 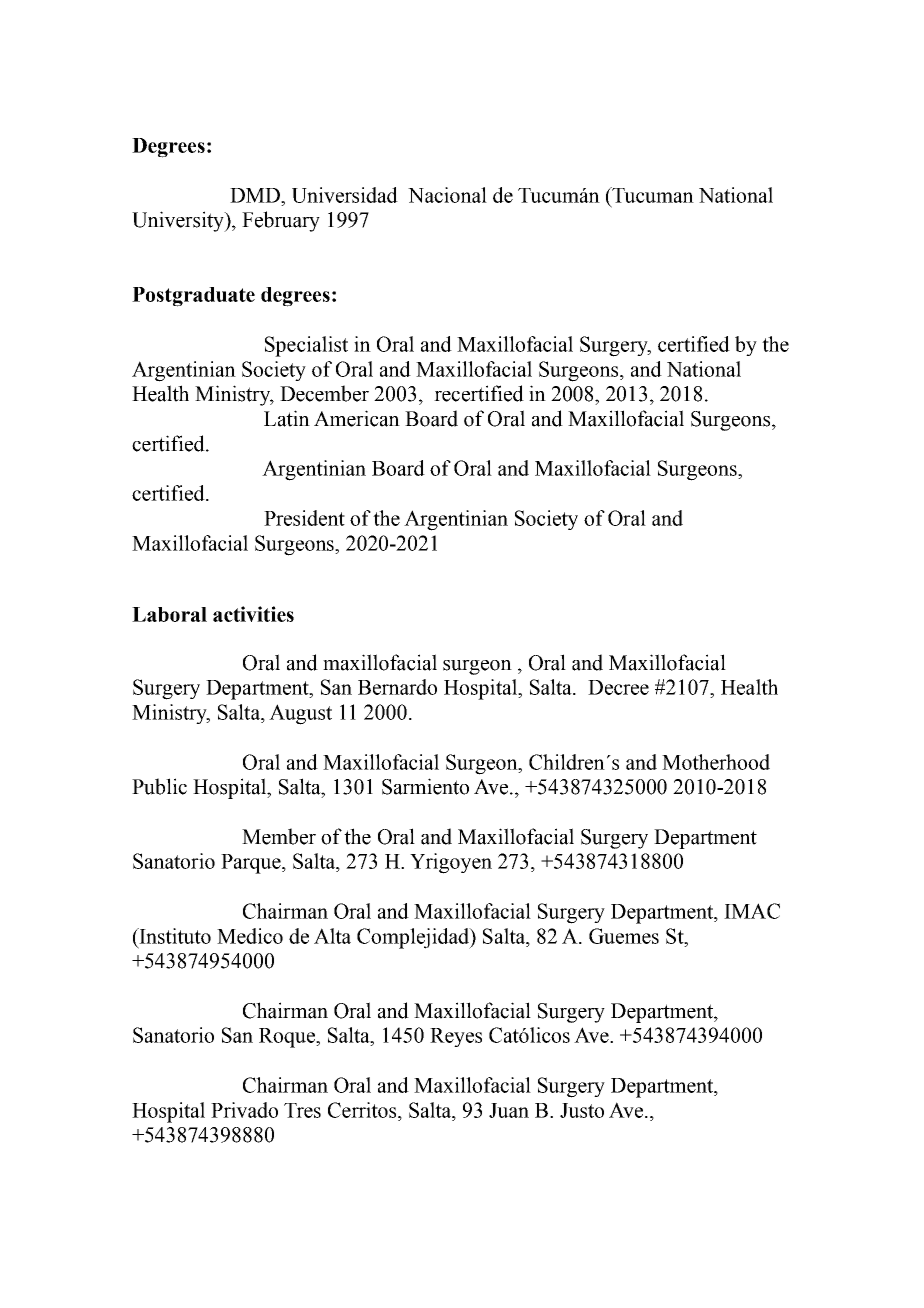 What do you see at coordinates (618, 687) in the screenshot?
I see `Decree` at bounding box center [618, 687].
